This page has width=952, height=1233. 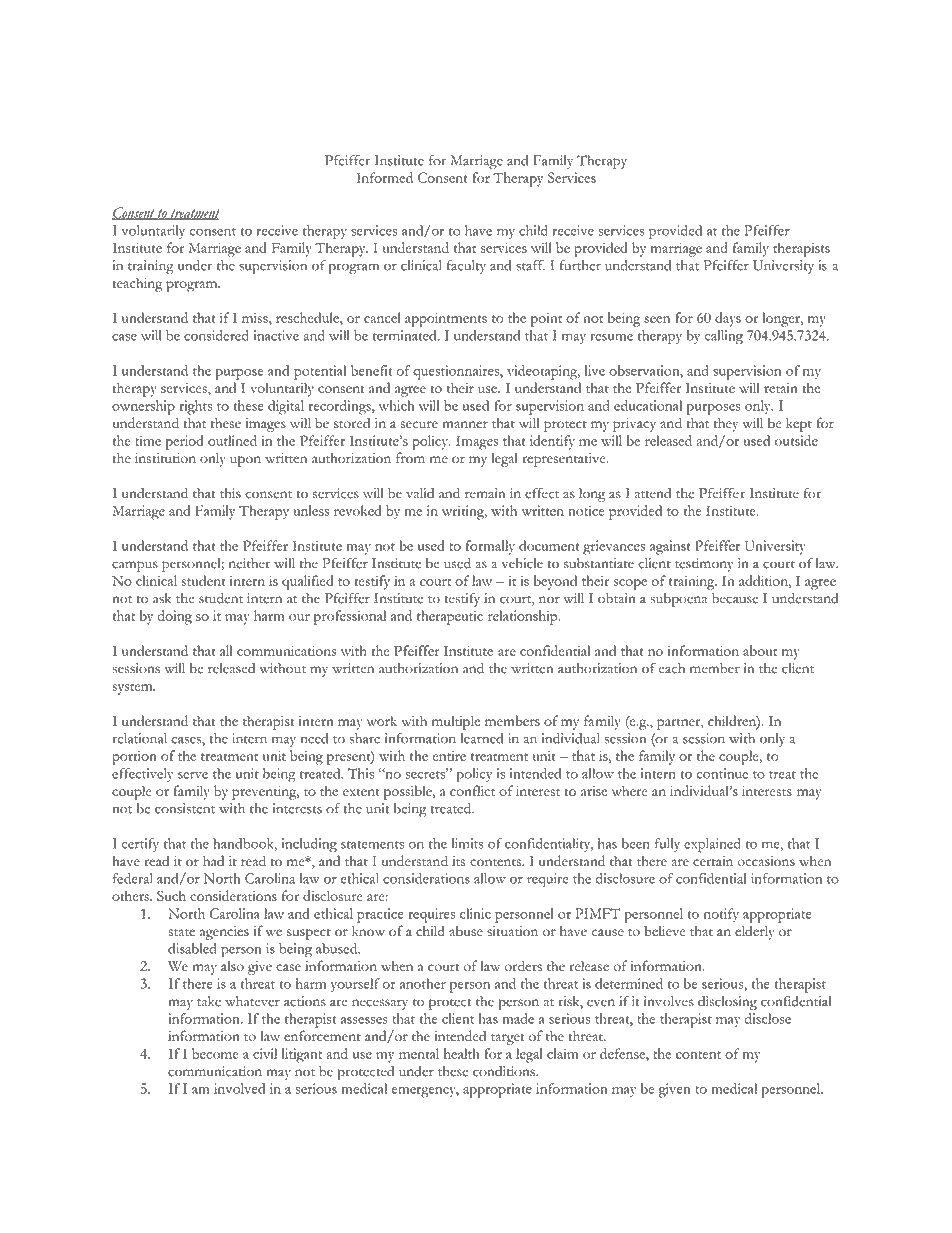 What do you see at coordinates (768, 1018) in the page?
I see `disclose` at bounding box center [768, 1018].
